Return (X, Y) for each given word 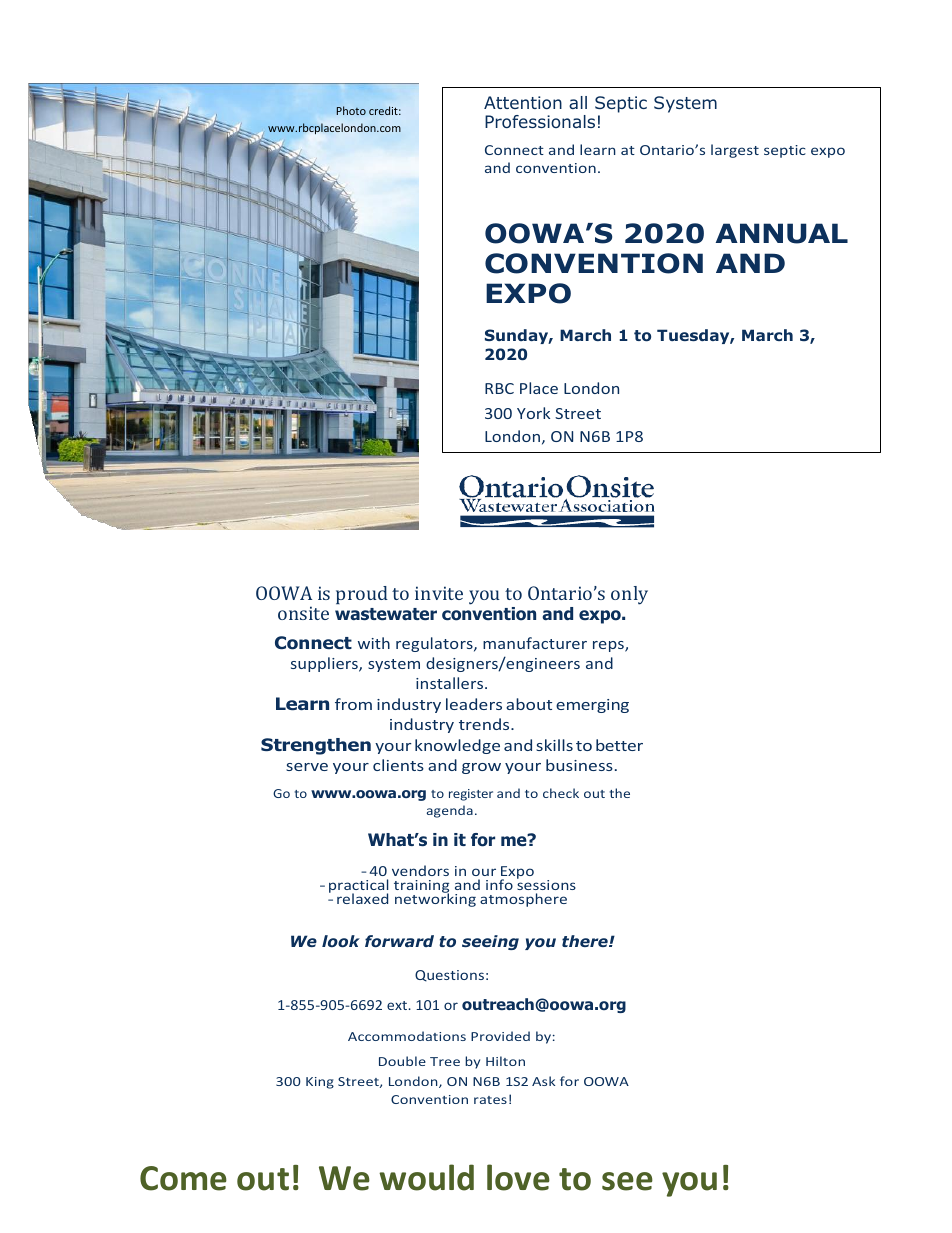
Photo (351, 110)
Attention (523, 102)
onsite (303, 613)
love (518, 1177)
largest (735, 151)
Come (183, 1178)
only (629, 595)
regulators (435, 644)
